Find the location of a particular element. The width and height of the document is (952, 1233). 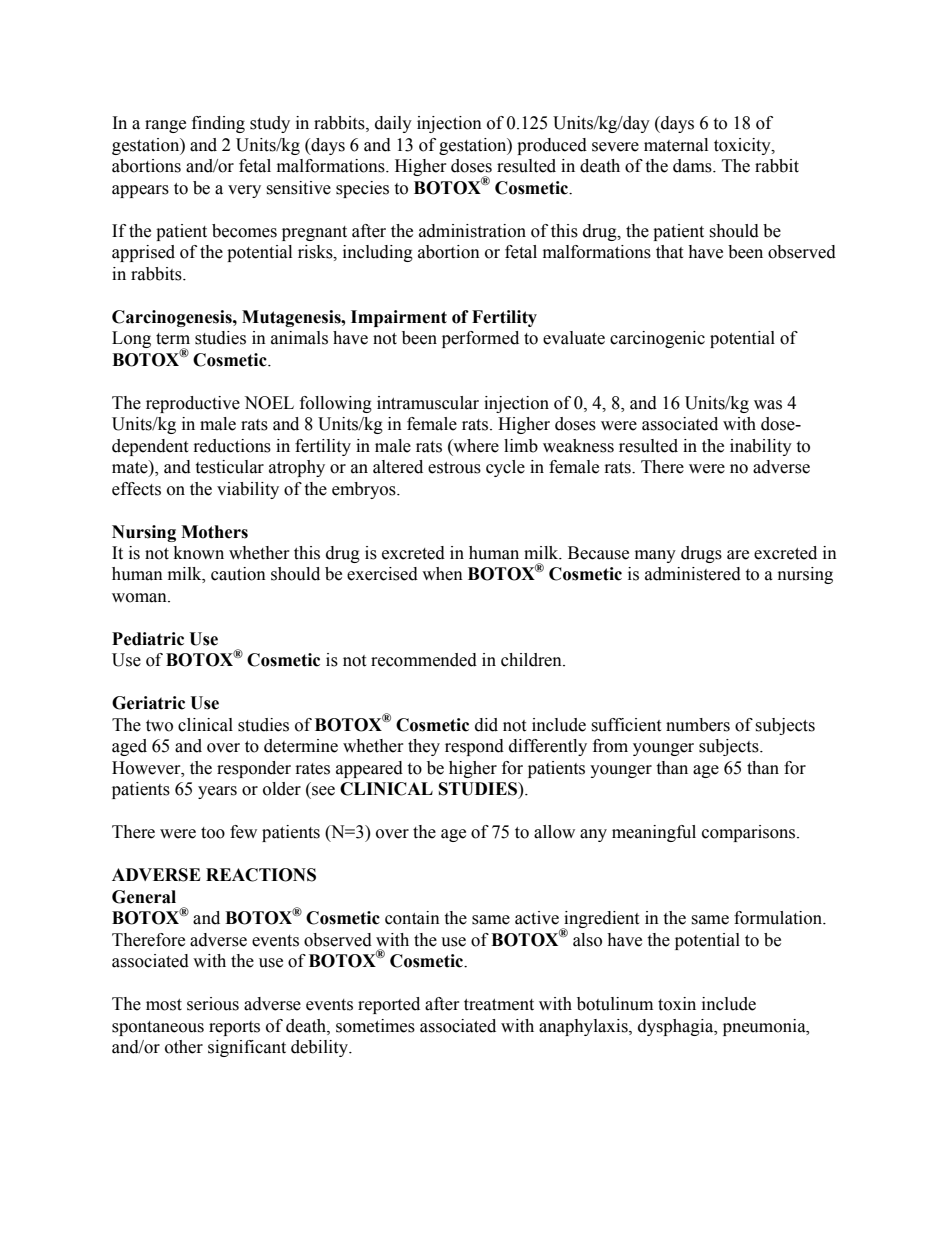

they is located at coordinates (424, 747).
